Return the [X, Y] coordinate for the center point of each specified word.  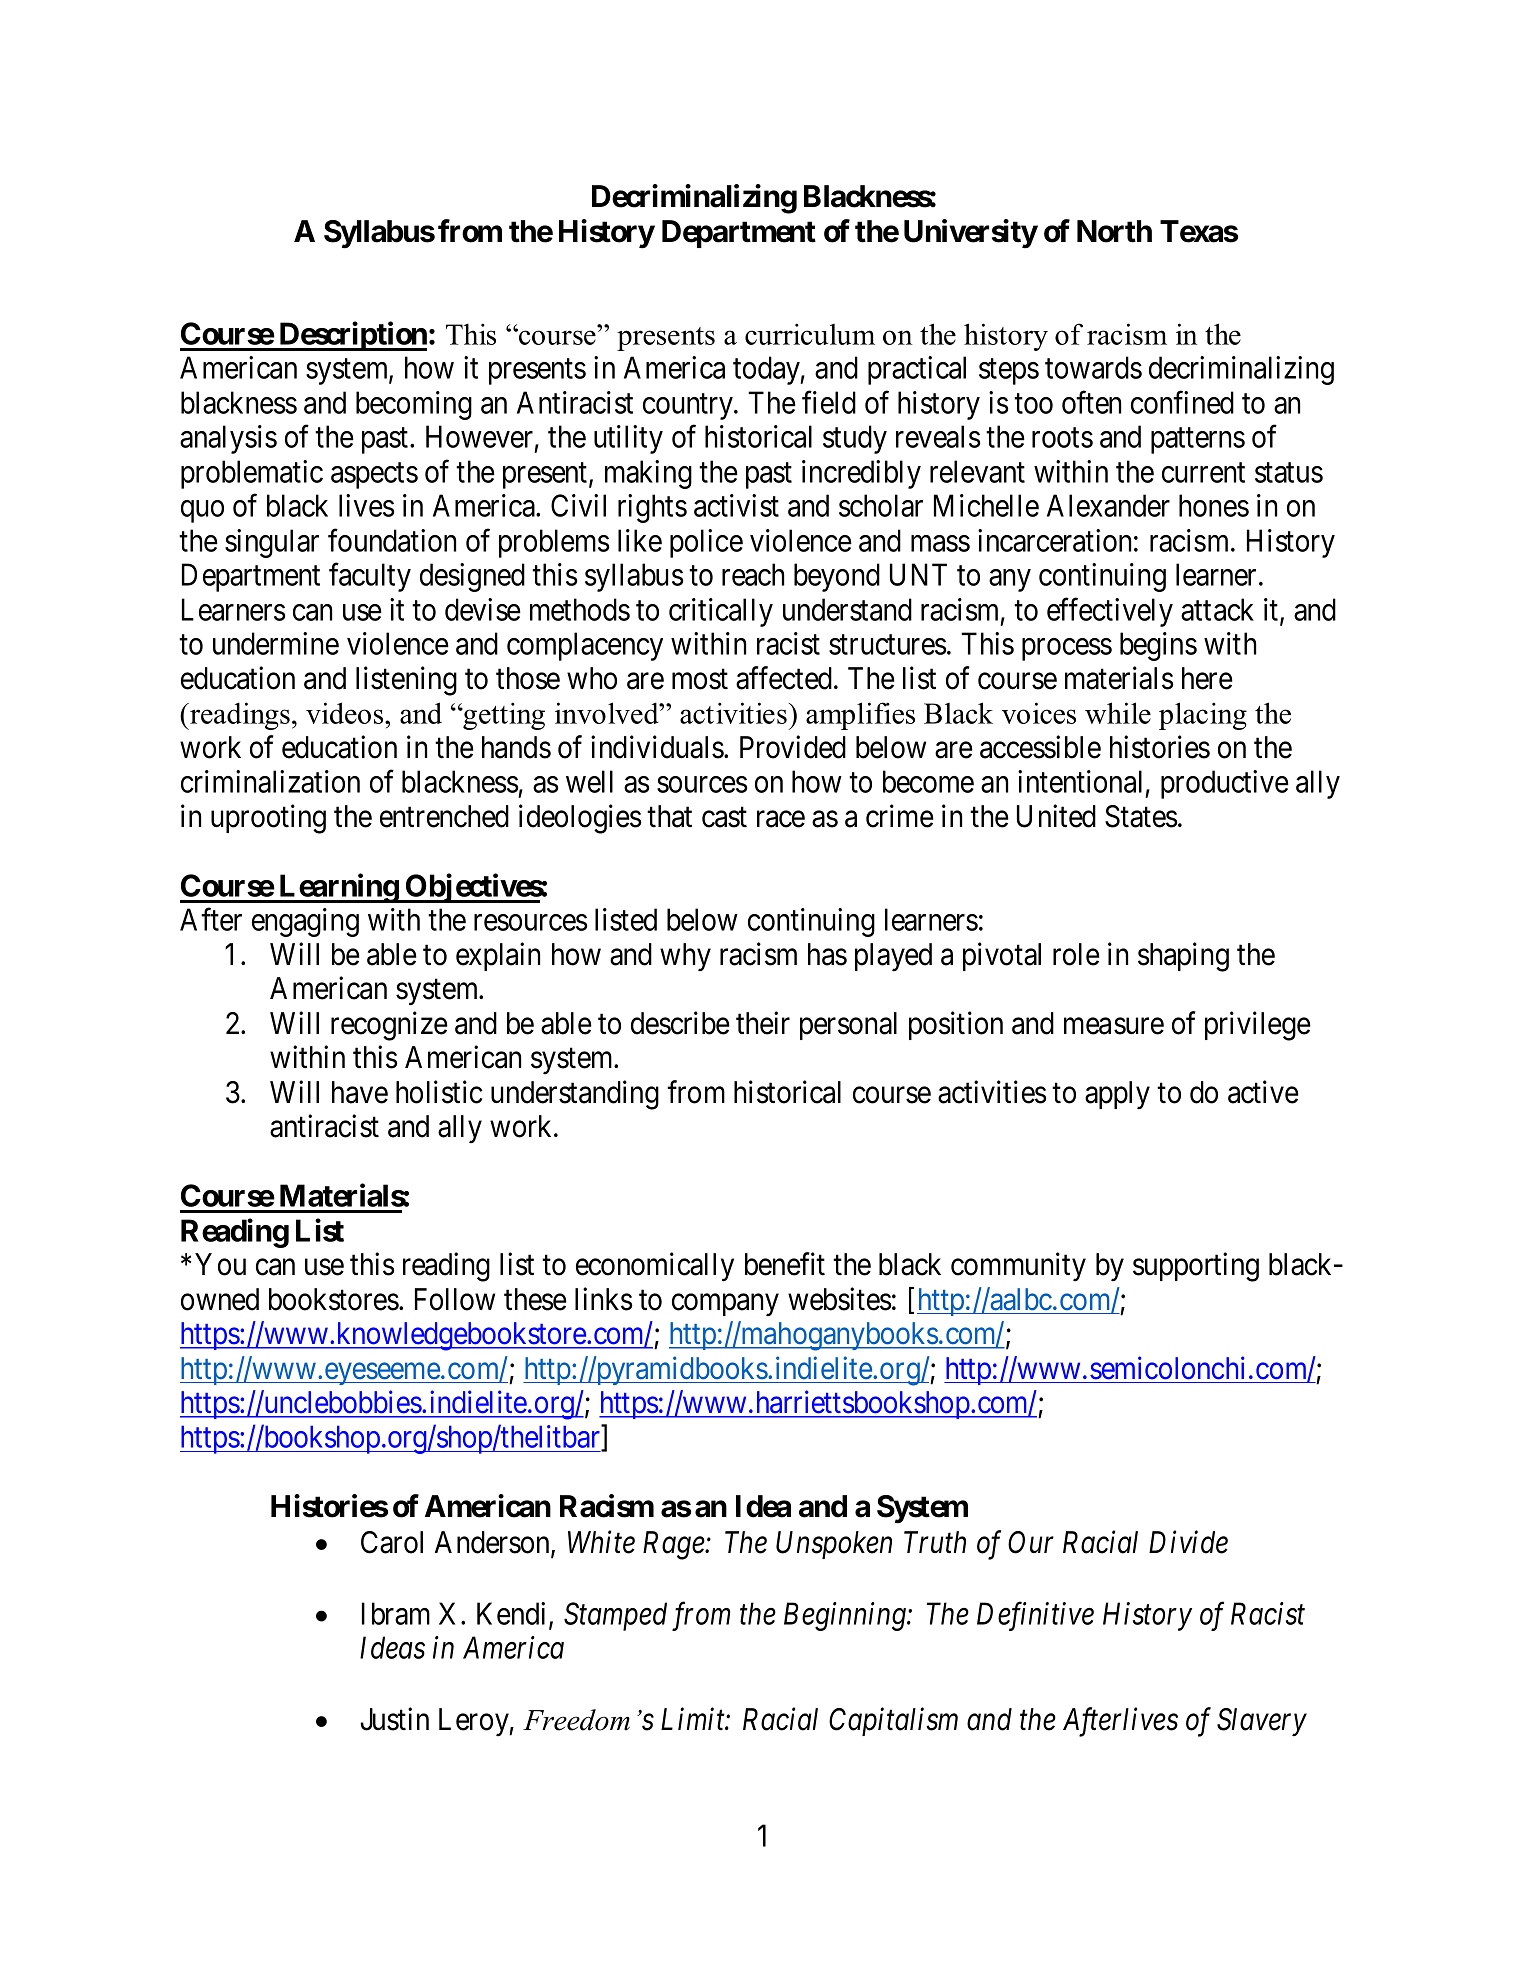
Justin [394, 1719]
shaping [1183, 957]
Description [352, 336]
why [685, 957]
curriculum [810, 334]
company [725, 1305]
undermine [276, 643]
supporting [1196, 1267]
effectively [1110, 612]
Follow [455, 1299]
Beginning [846, 1617]
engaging [305, 922]
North [1114, 231]
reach [753, 574]
